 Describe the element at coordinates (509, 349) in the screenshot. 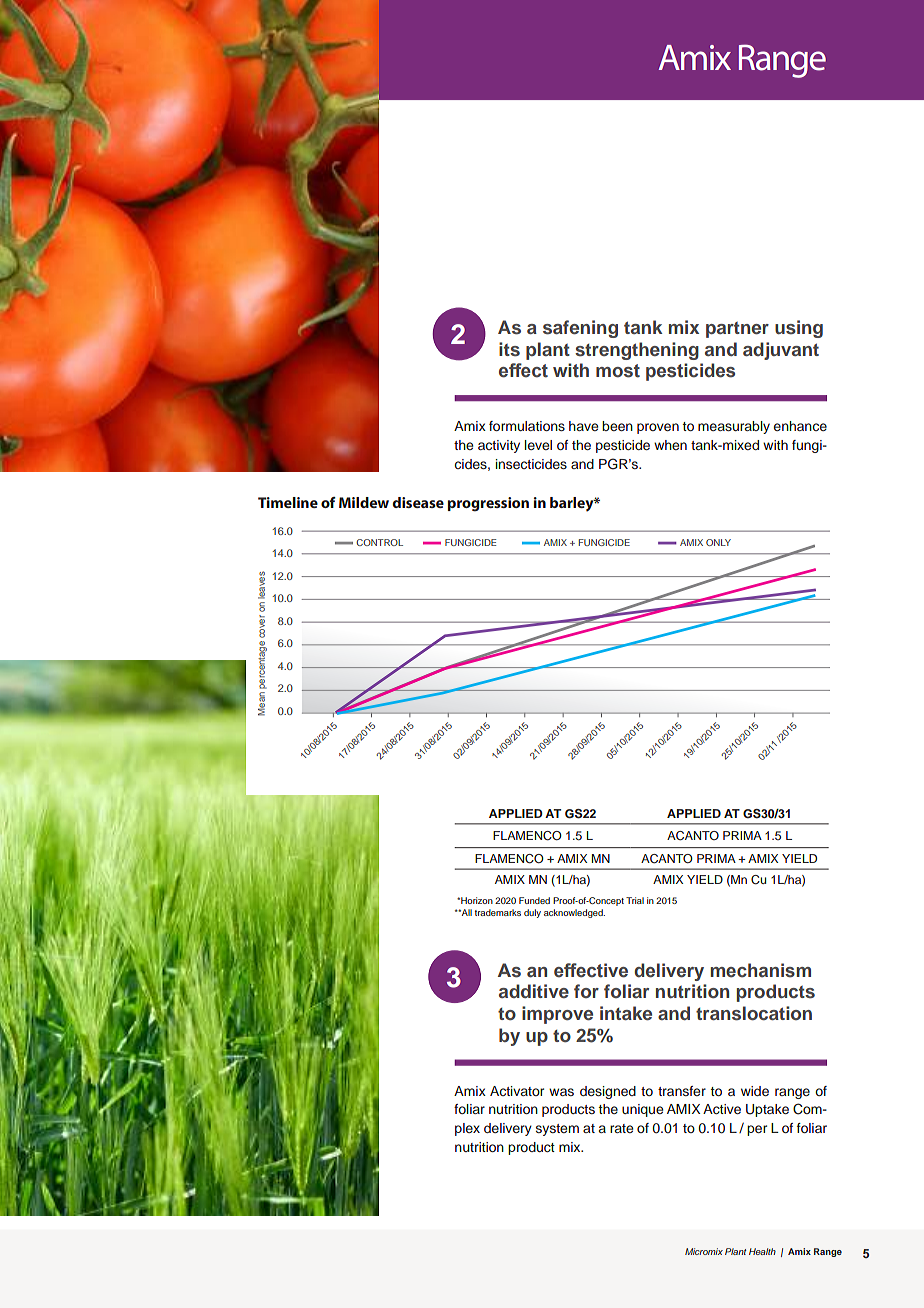

I see `its` at that location.
